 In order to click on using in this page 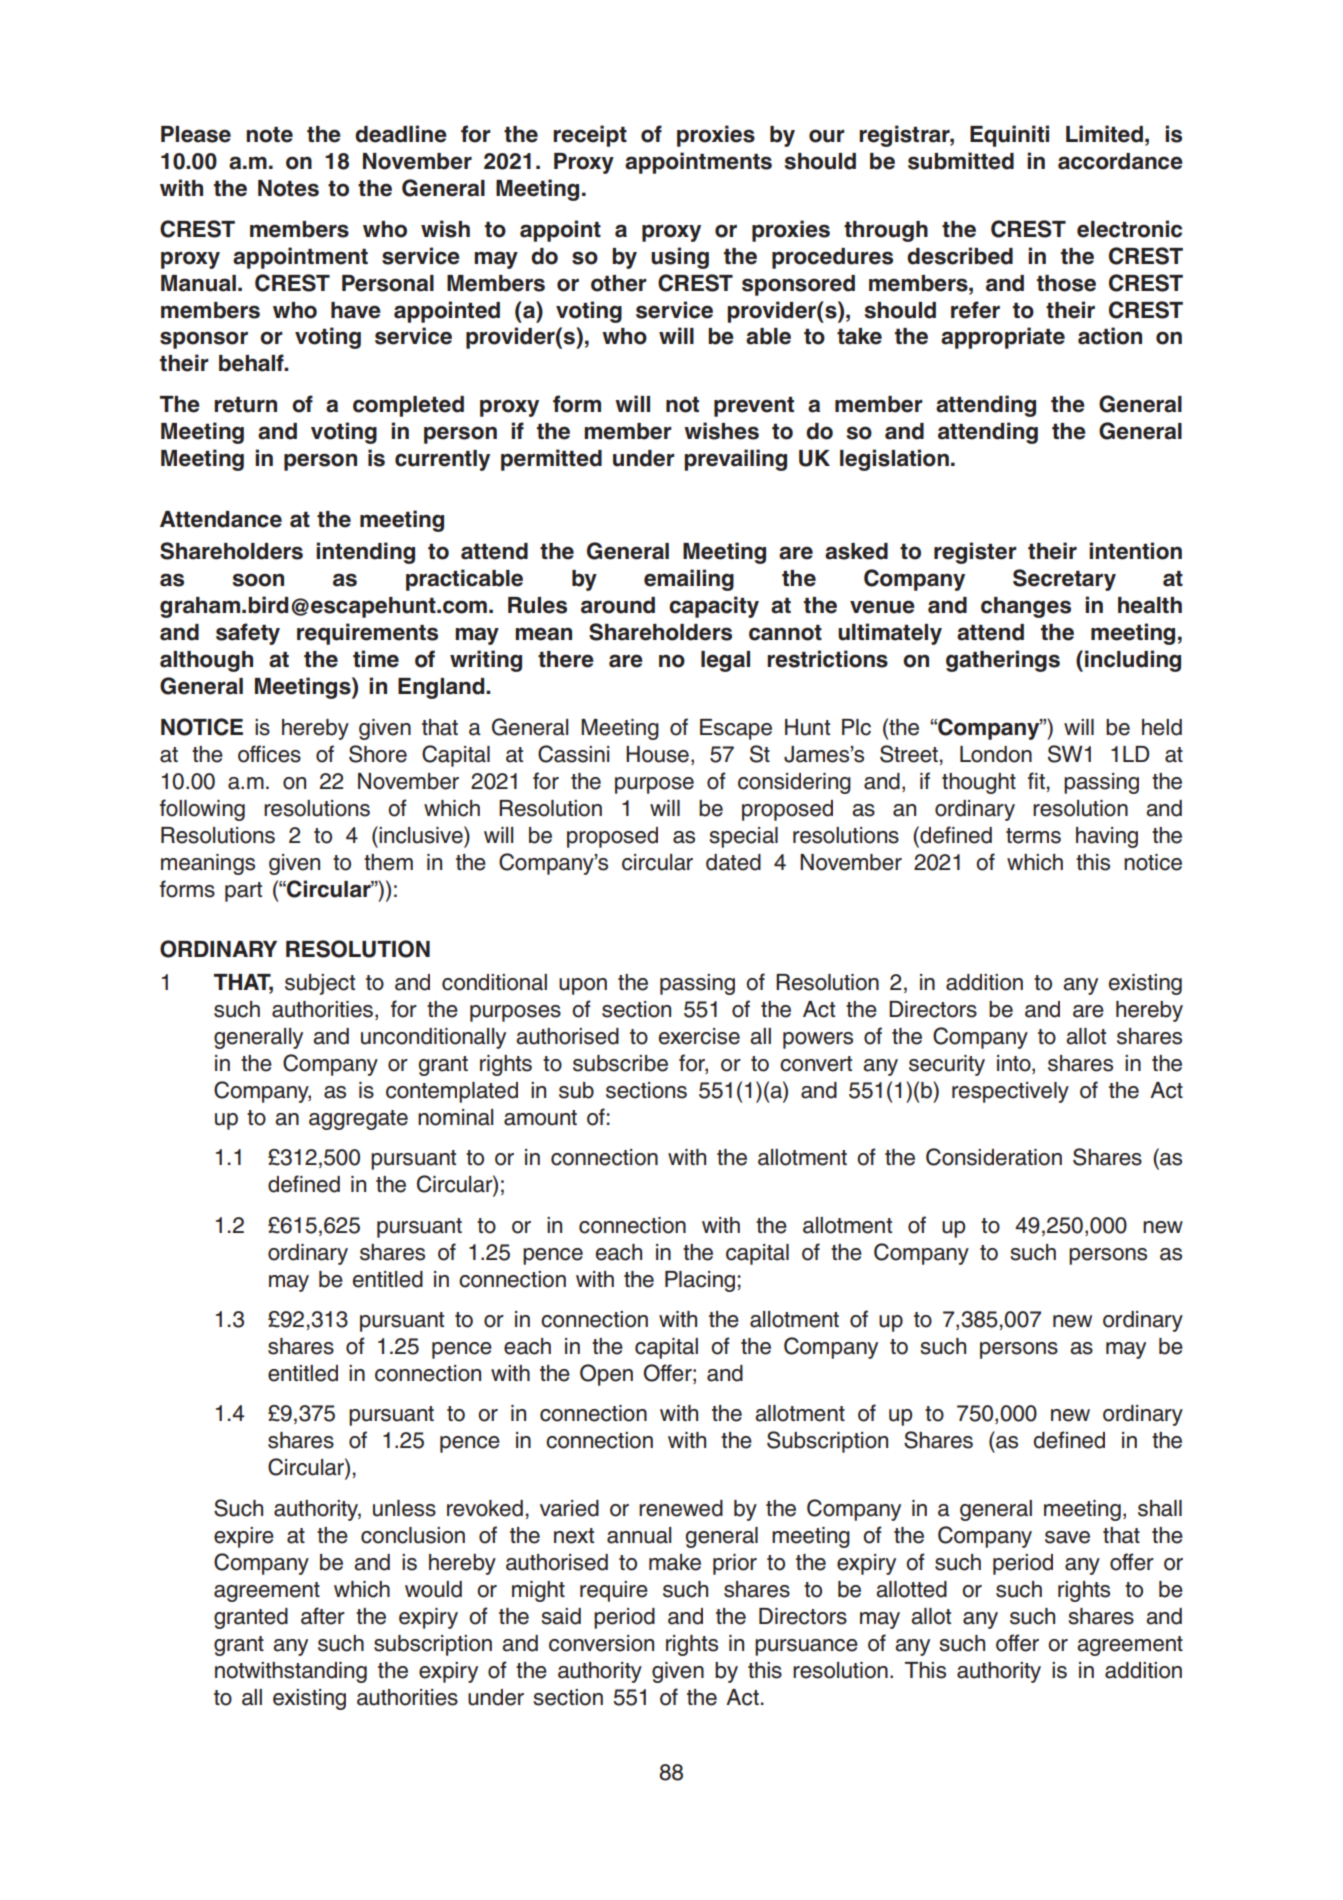, I will do `click(680, 258)`.
